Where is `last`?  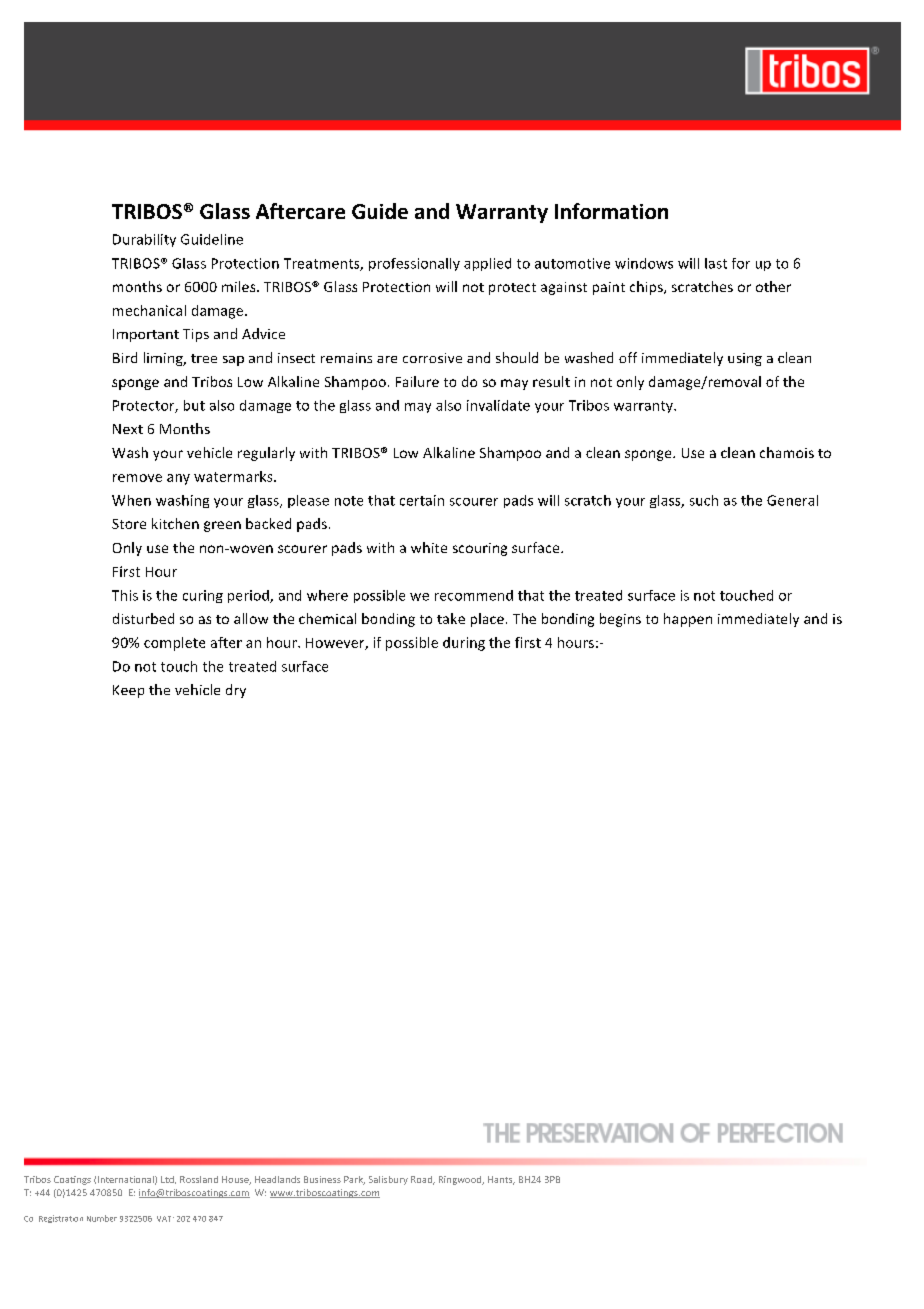
last is located at coordinates (716, 263).
